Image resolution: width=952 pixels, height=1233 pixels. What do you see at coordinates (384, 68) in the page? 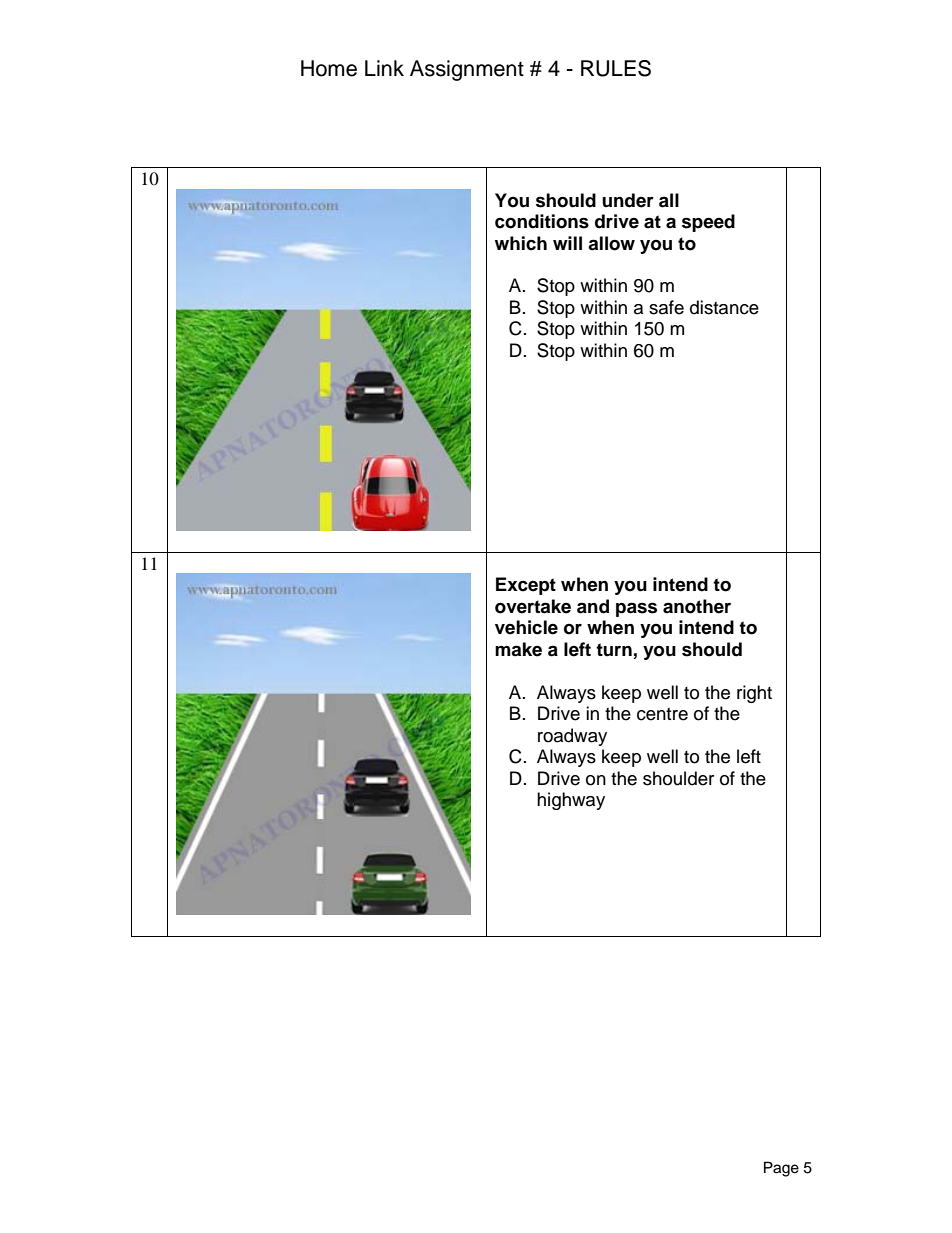
I see `Link` at bounding box center [384, 68].
